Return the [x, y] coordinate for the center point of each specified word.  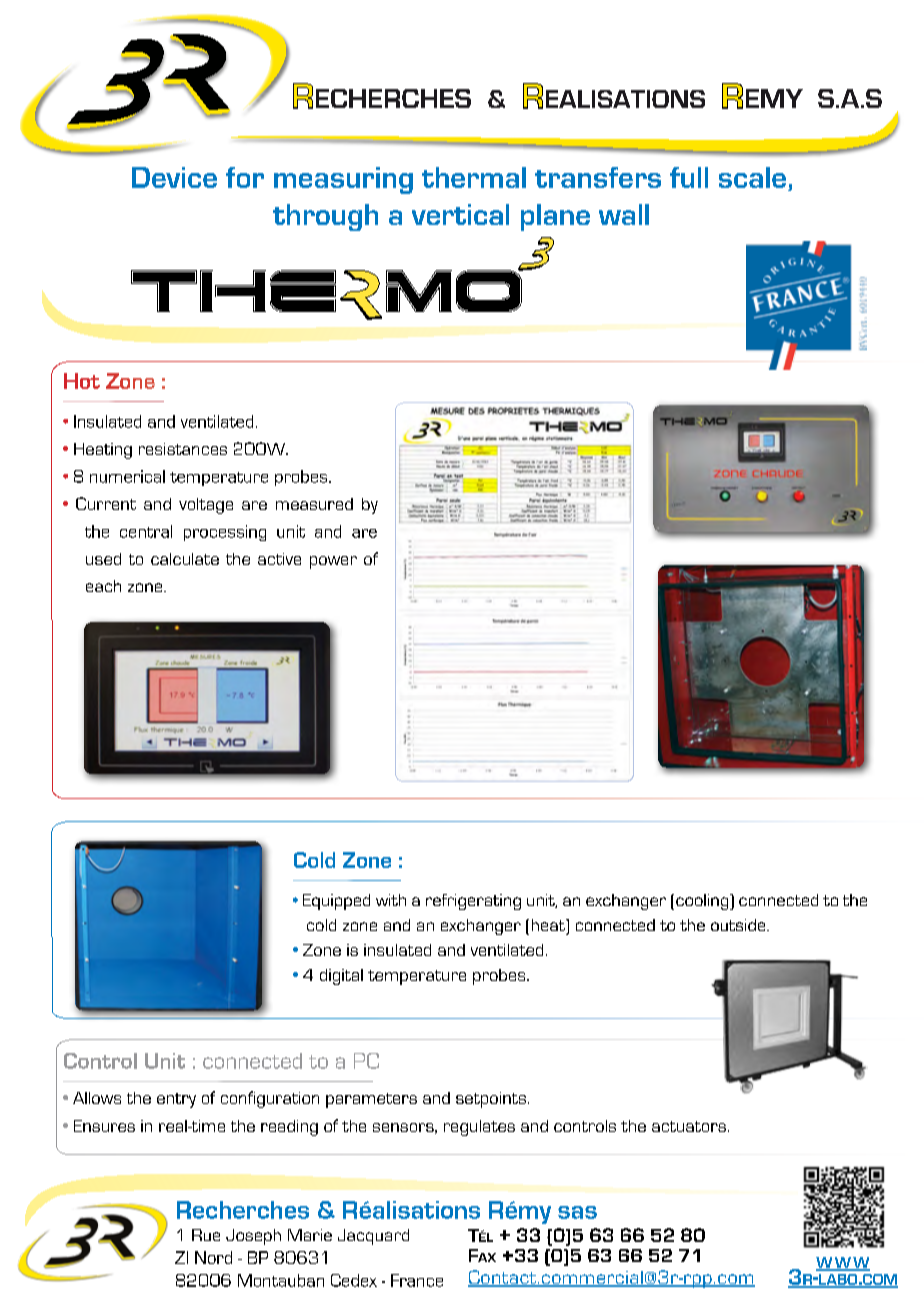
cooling [703, 902]
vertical [460, 214]
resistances [183, 449]
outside [739, 925]
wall [624, 214]
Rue [206, 1235]
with [391, 900]
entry [176, 1100]
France [417, 1280]
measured [314, 504]
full [689, 177]
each [103, 586]
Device [174, 177]
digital [341, 977]
